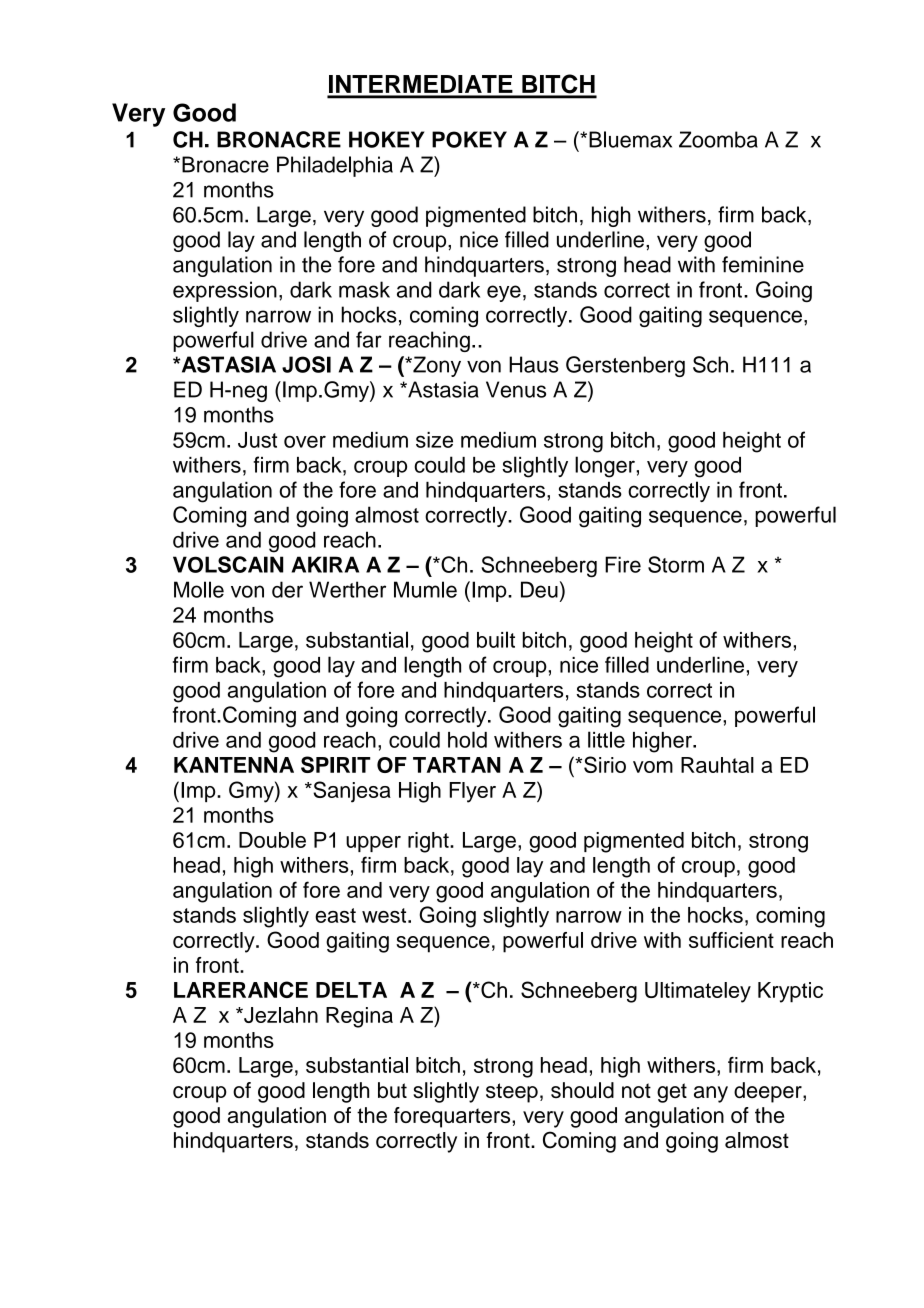 This page has width=924, height=1308. I want to click on POKEY, so click(469, 139).
